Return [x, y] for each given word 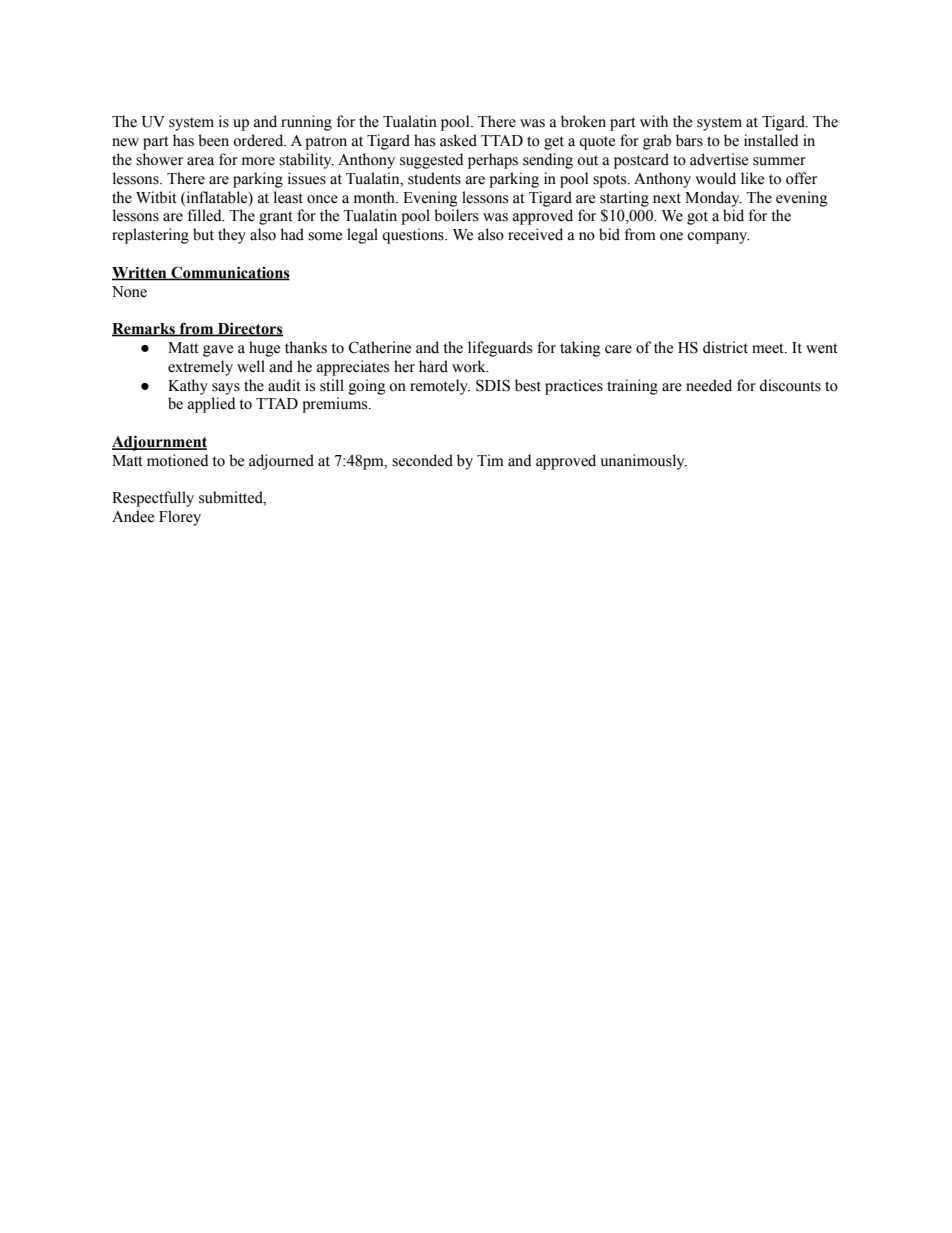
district [725, 347]
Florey [180, 518]
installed [771, 140]
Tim [490, 460]
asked [458, 140]
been [213, 140]
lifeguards [500, 349]
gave [218, 351]
